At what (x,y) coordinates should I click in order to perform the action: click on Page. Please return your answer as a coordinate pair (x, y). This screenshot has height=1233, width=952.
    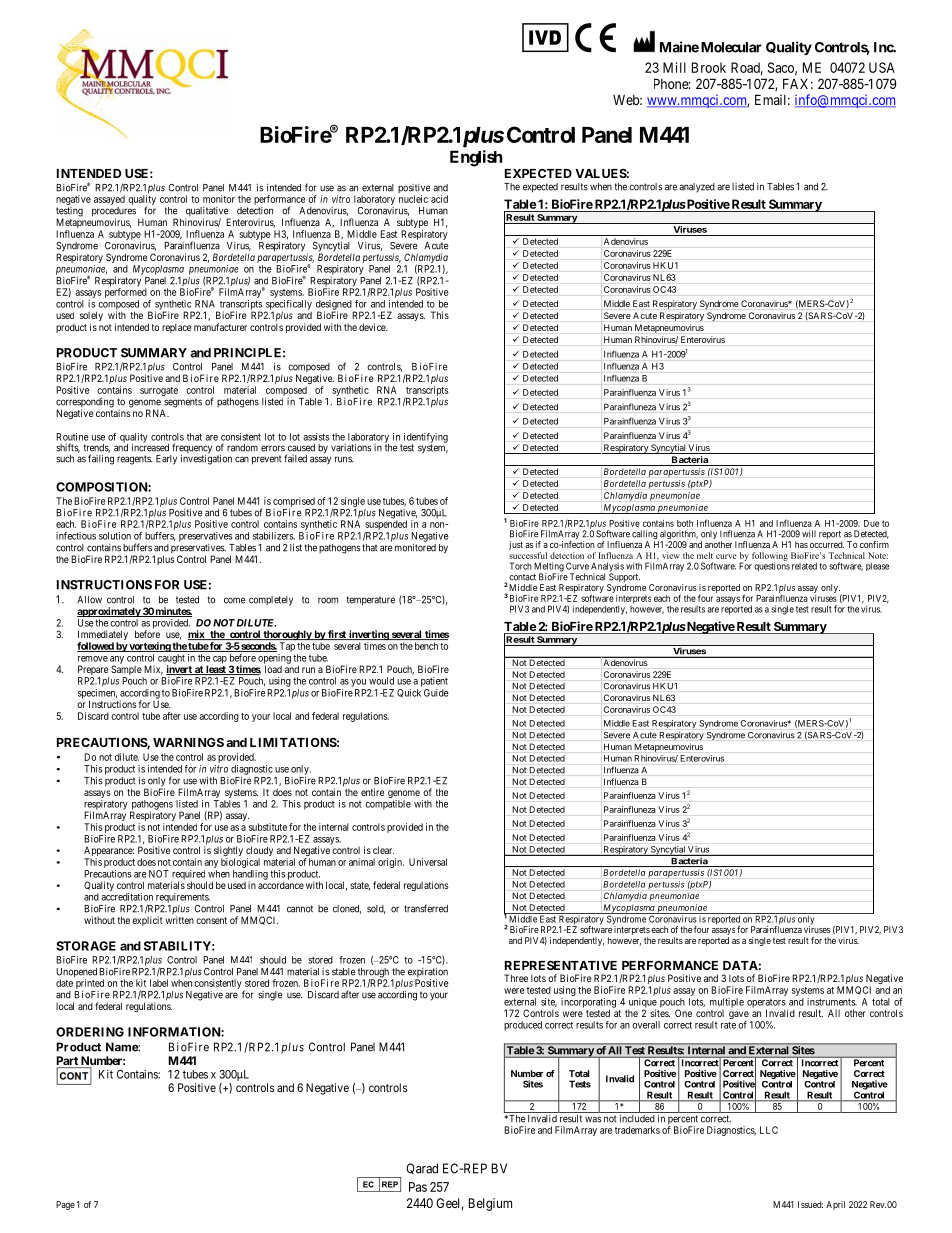
    Looking at the image, I should click on (65, 1205).
